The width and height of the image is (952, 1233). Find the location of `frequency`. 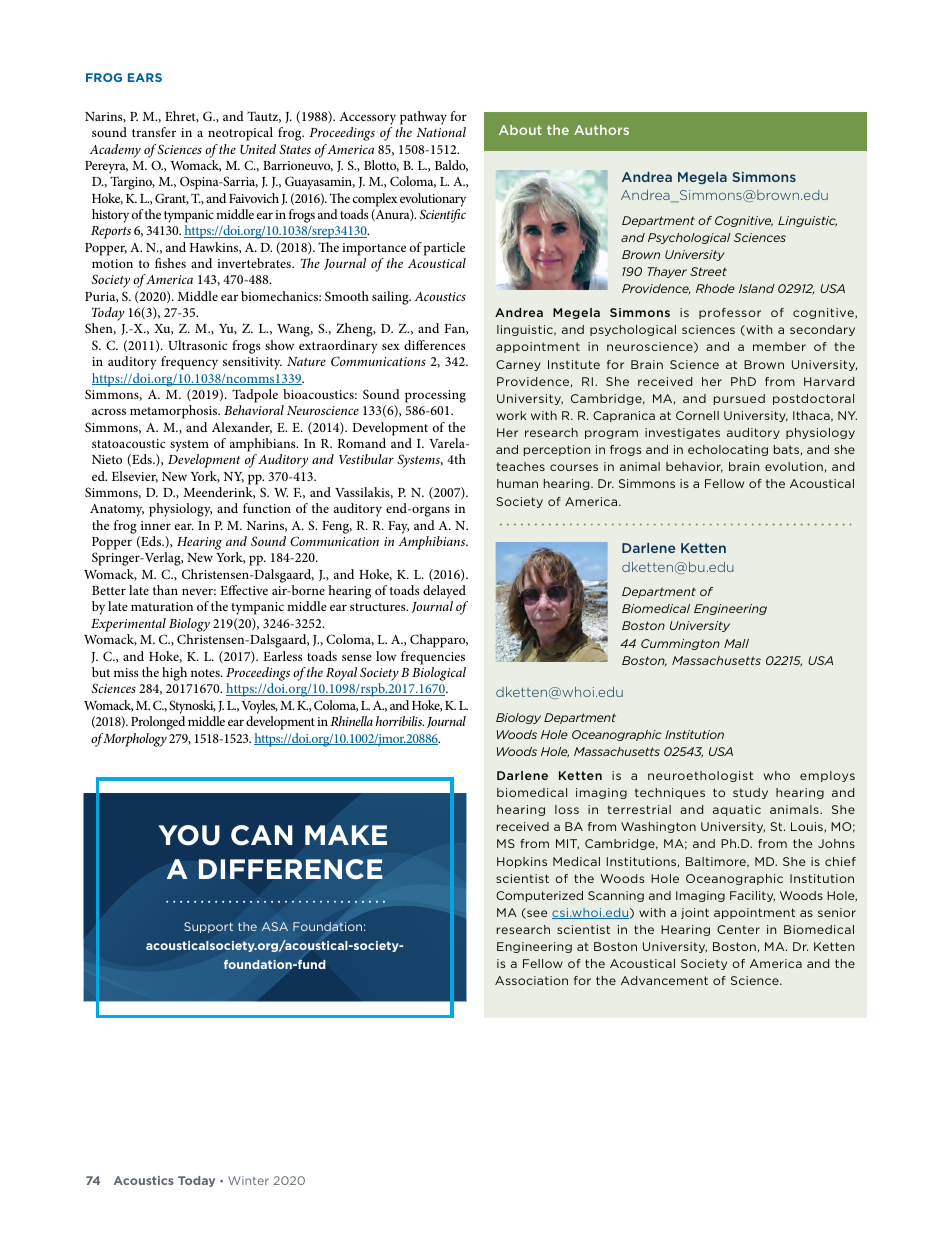

frequency is located at coordinates (189, 363).
